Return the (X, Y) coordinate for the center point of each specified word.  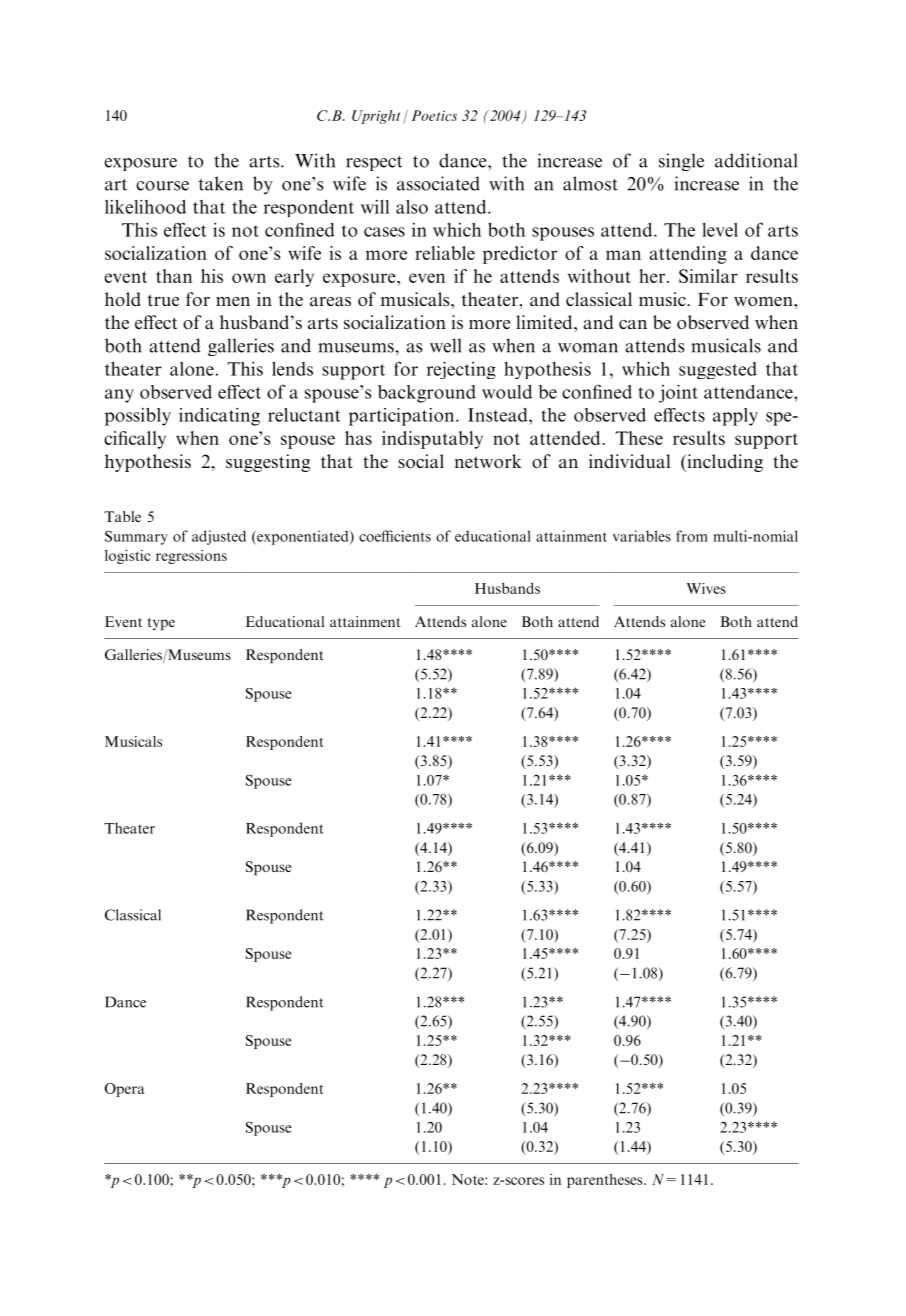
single (681, 162)
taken (221, 183)
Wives (706, 588)
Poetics (434, 115)
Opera (124, 1090)
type (161, 624)
